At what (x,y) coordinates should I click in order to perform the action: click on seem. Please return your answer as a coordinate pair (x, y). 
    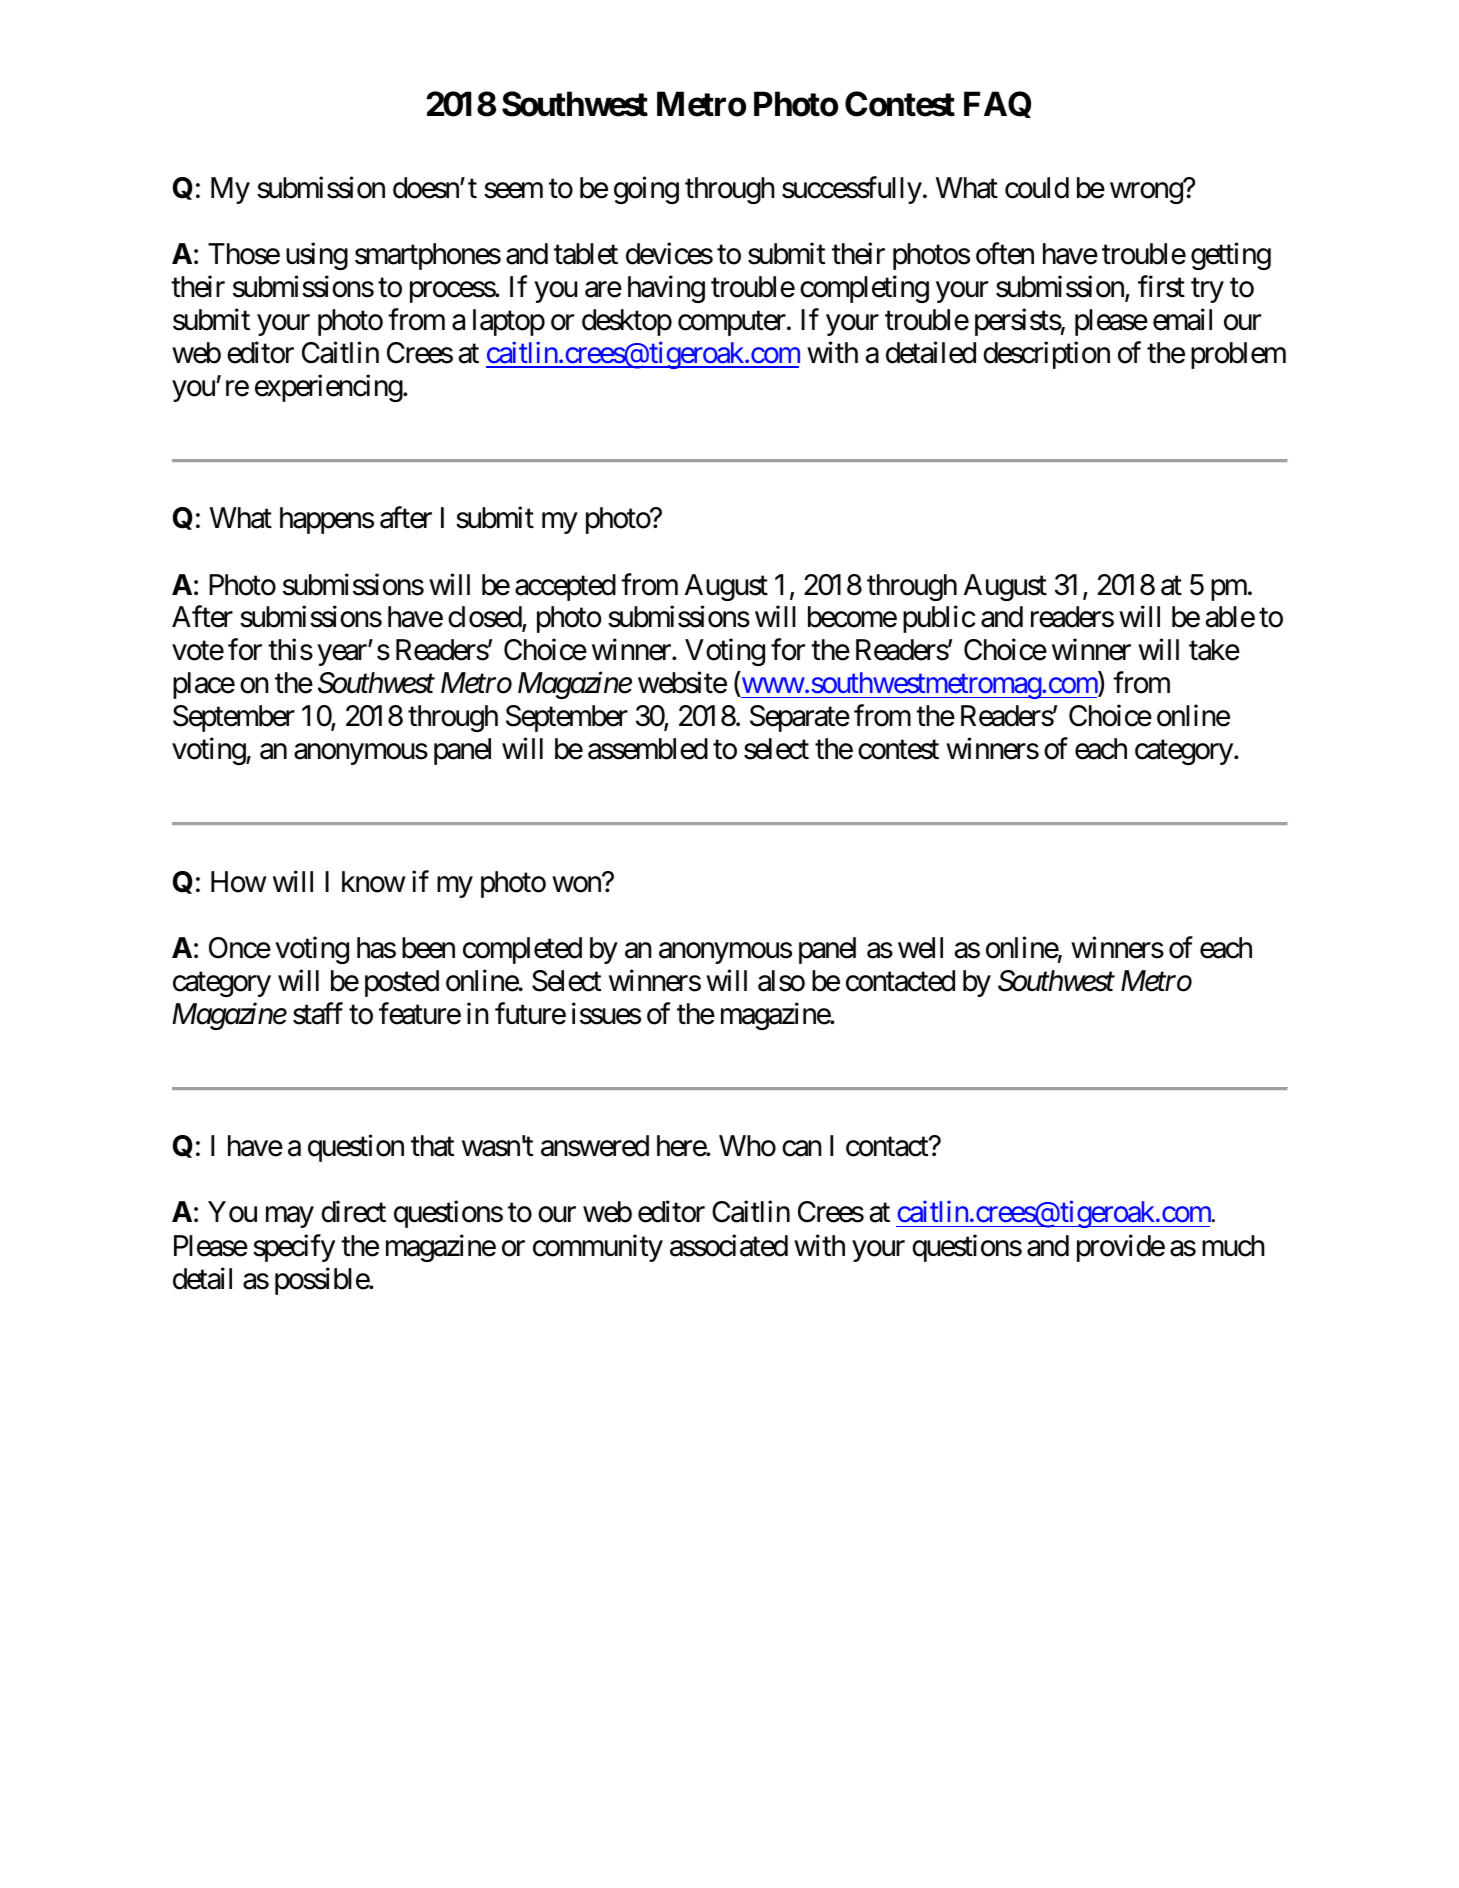
    Looking at the image, I should click on (513, 191).
